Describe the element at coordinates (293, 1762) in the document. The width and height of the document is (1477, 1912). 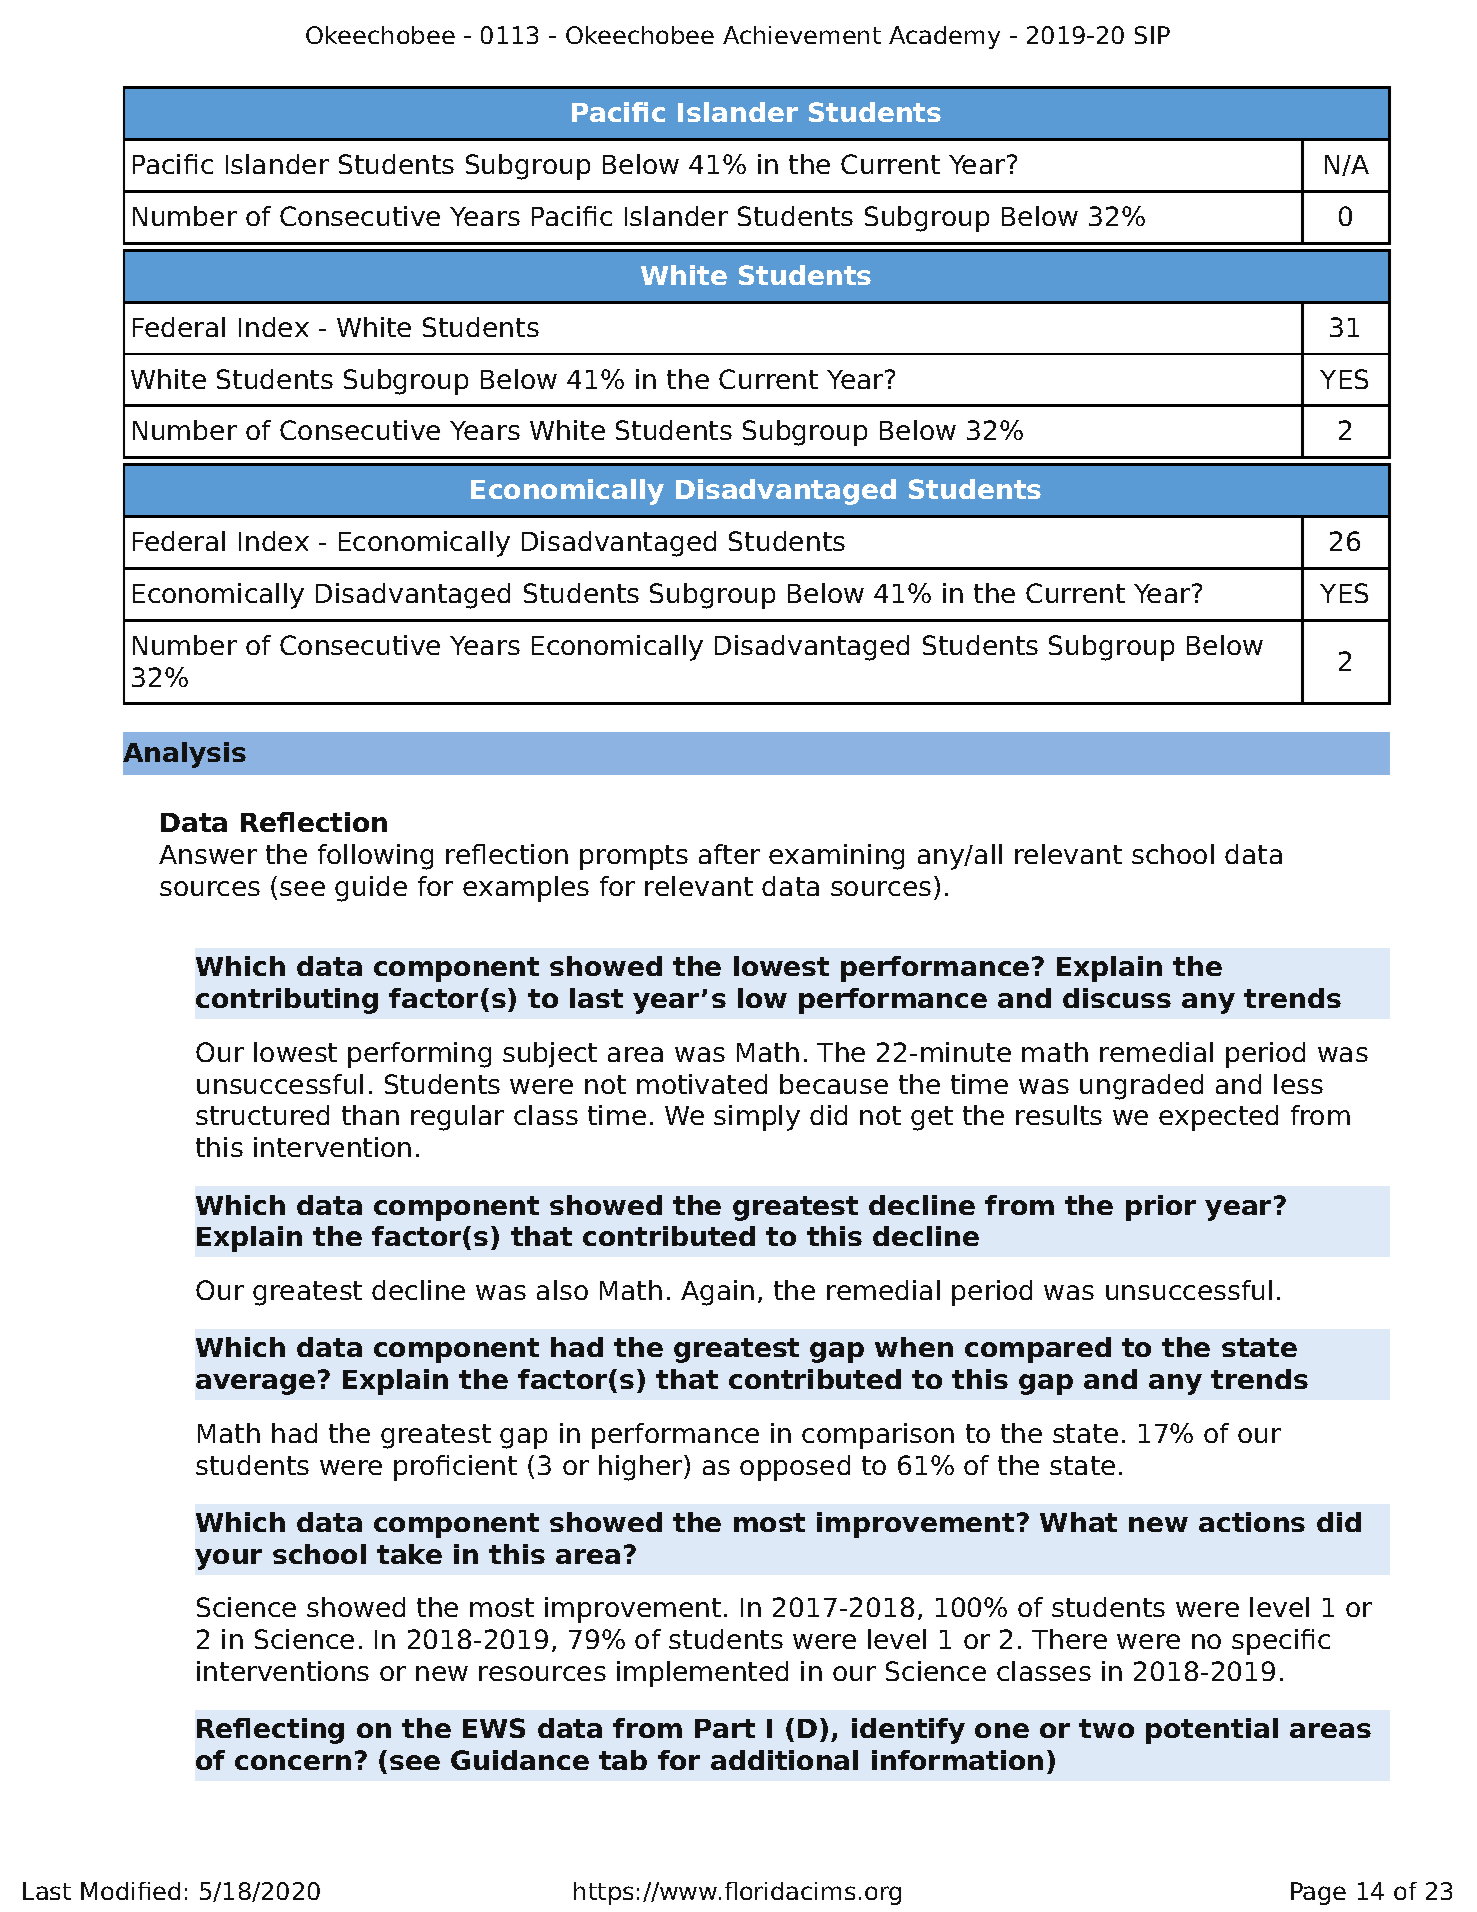
I see `concern` at that location.
